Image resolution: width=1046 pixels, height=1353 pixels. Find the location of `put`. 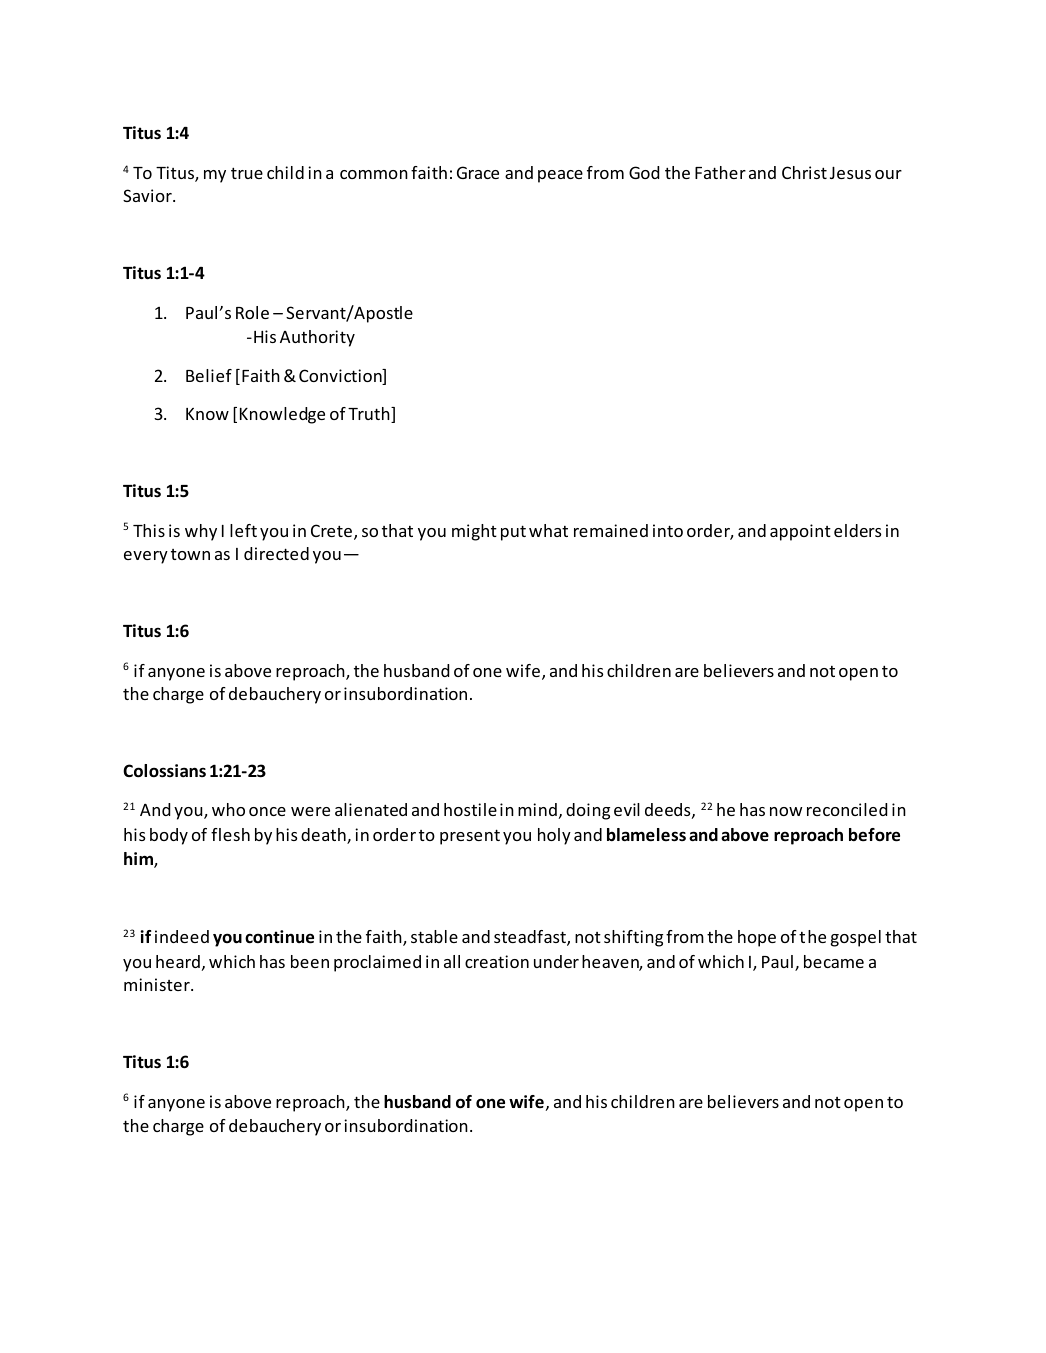

put is located at coordinates (513, 533).
